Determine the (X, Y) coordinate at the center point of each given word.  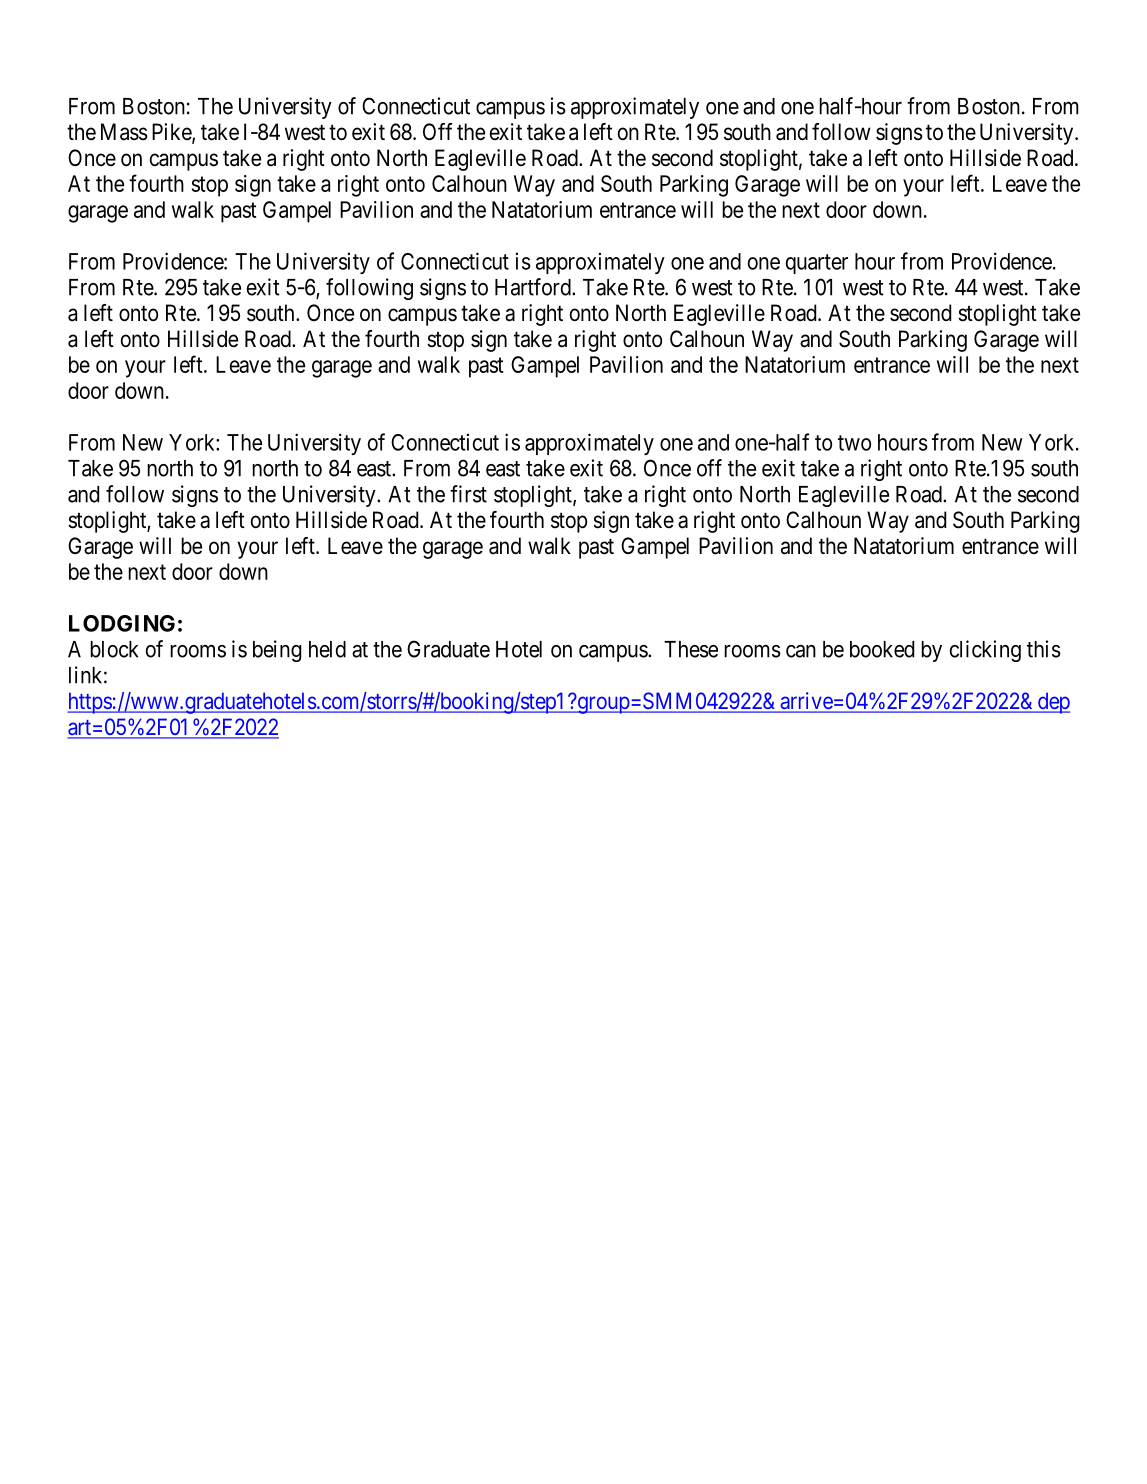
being (277, 651)
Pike (172, 133)
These (691, 649)
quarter (816, 264)
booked (882, 649)
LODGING (122, 623)
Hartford (534, 287)
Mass (124, 132)
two (854, 443)
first (468, 494)
